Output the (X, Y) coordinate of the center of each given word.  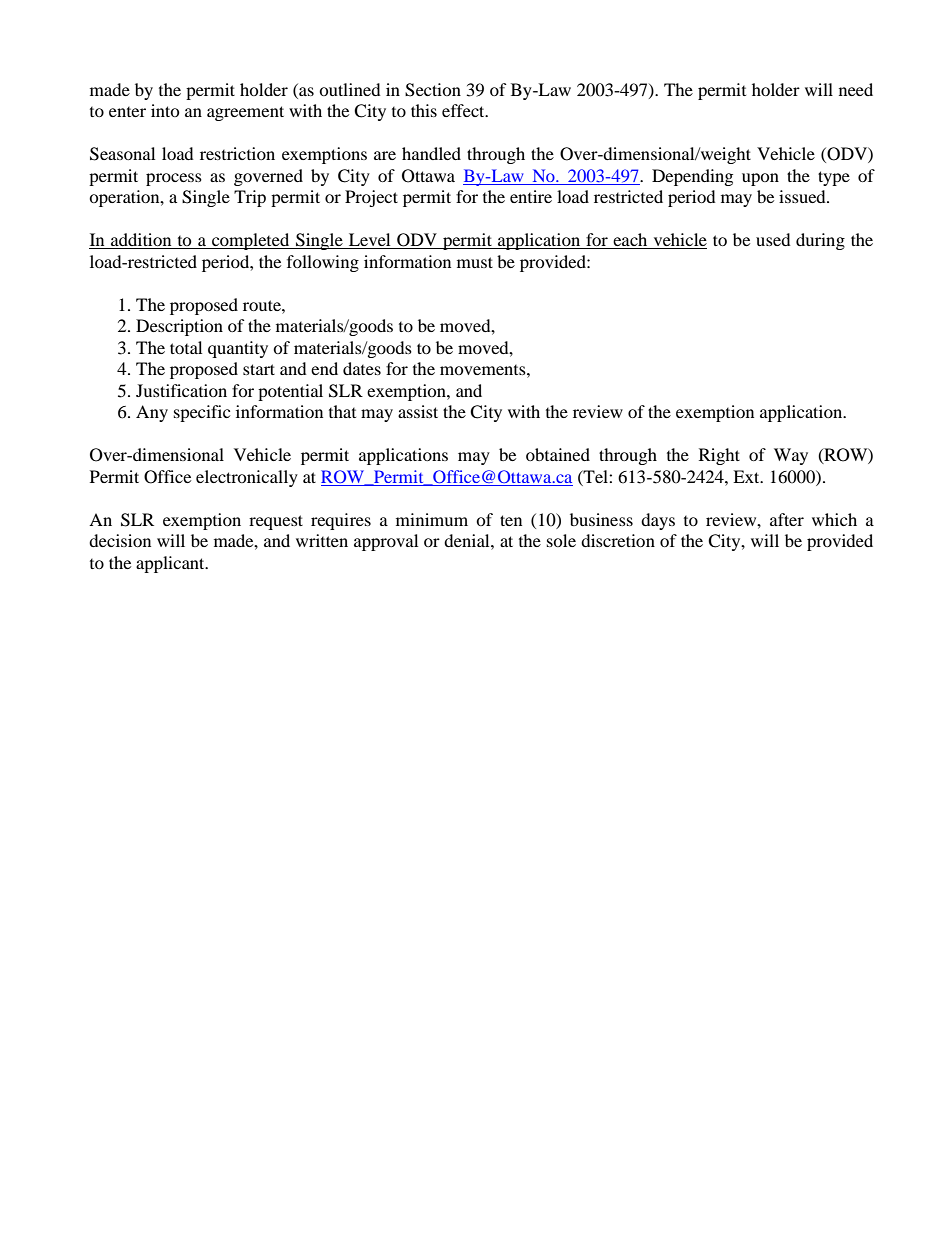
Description (179, 327)
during (820, 241)
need (856, 89)
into (165, 110)
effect (464, 110)
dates (362, 368)
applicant (171, 564)
